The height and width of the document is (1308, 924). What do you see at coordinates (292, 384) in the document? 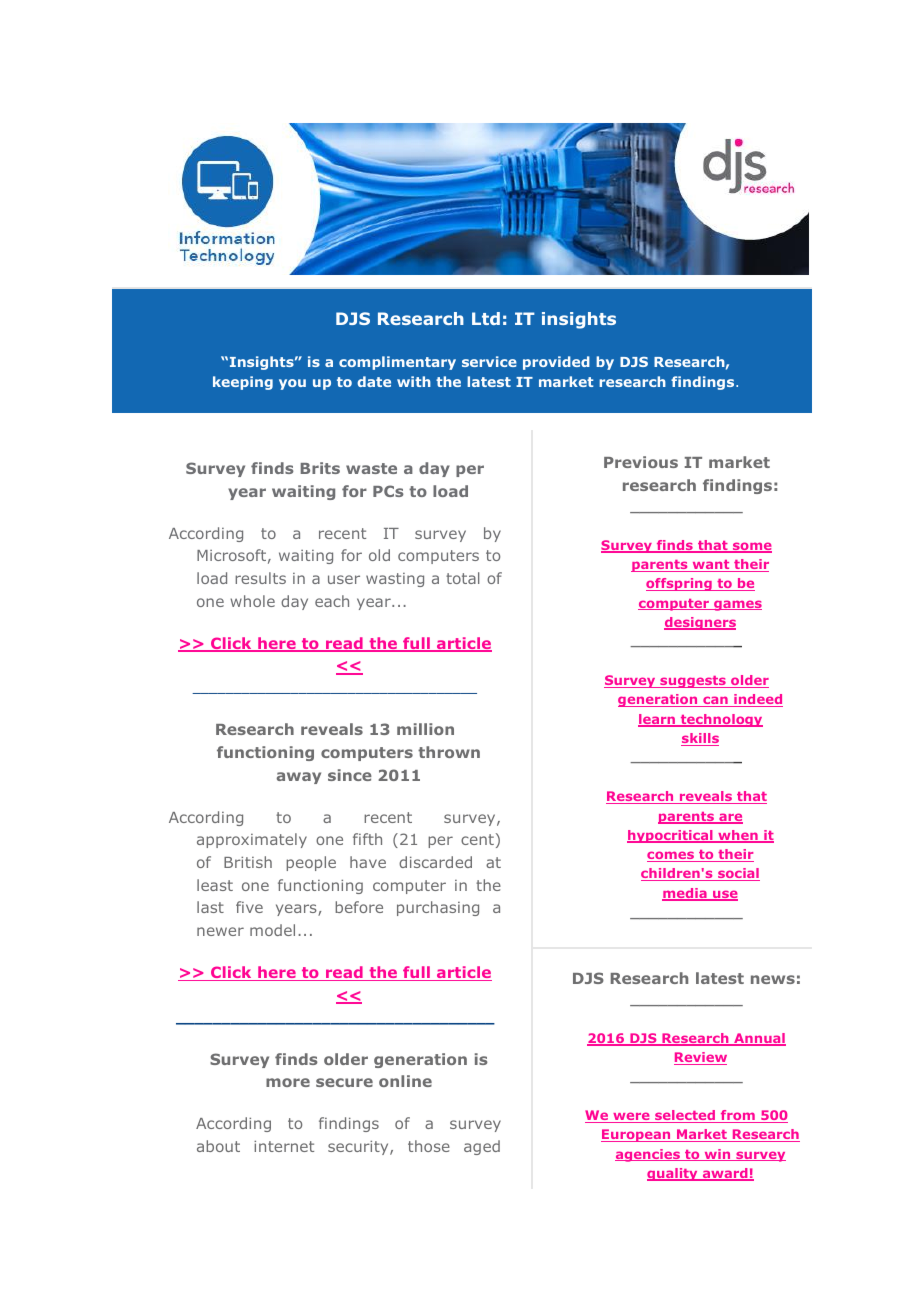
I see `you` at bounding box center [292, 384].
